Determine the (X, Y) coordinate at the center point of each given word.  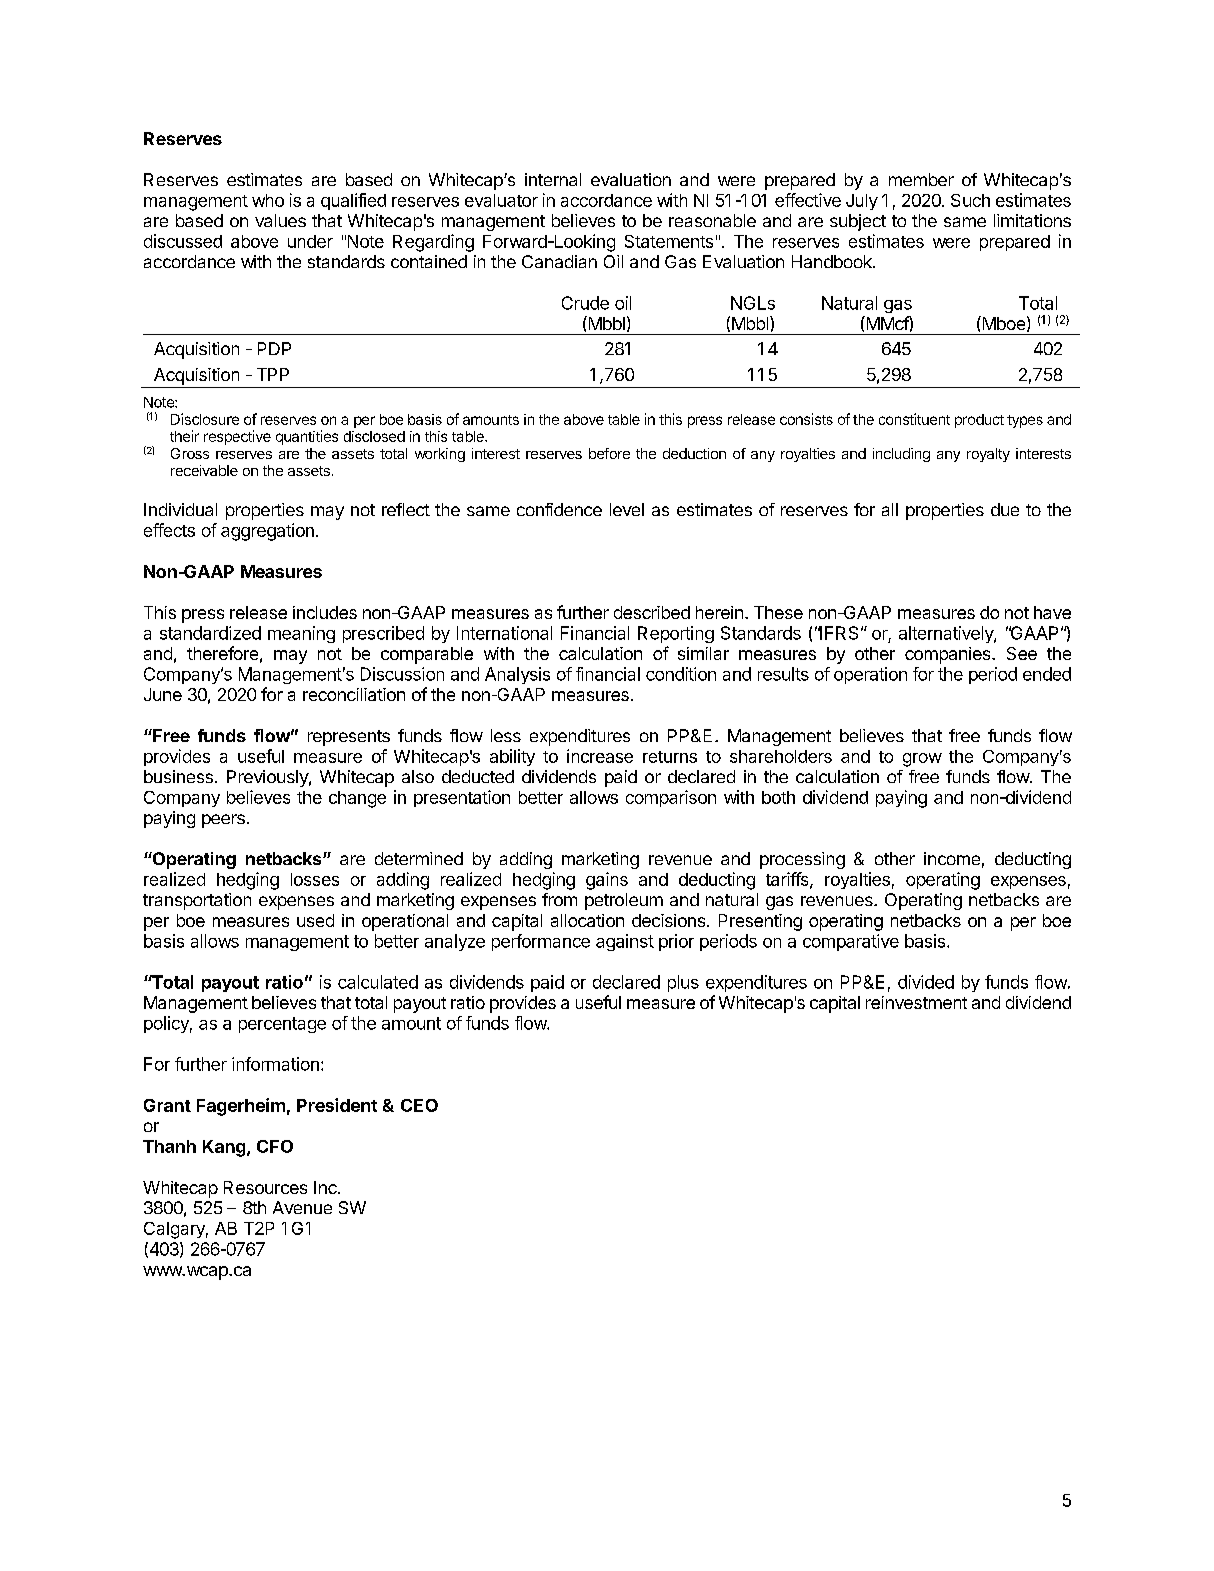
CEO (419, 1105)
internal (553, 179)
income (952, 858)
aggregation (267, 532)
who (268, 200)
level (627, 509)
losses (315, 879)
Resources (265, 1187)
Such (970, 200)
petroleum (624, 901)
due (1005, 509)
